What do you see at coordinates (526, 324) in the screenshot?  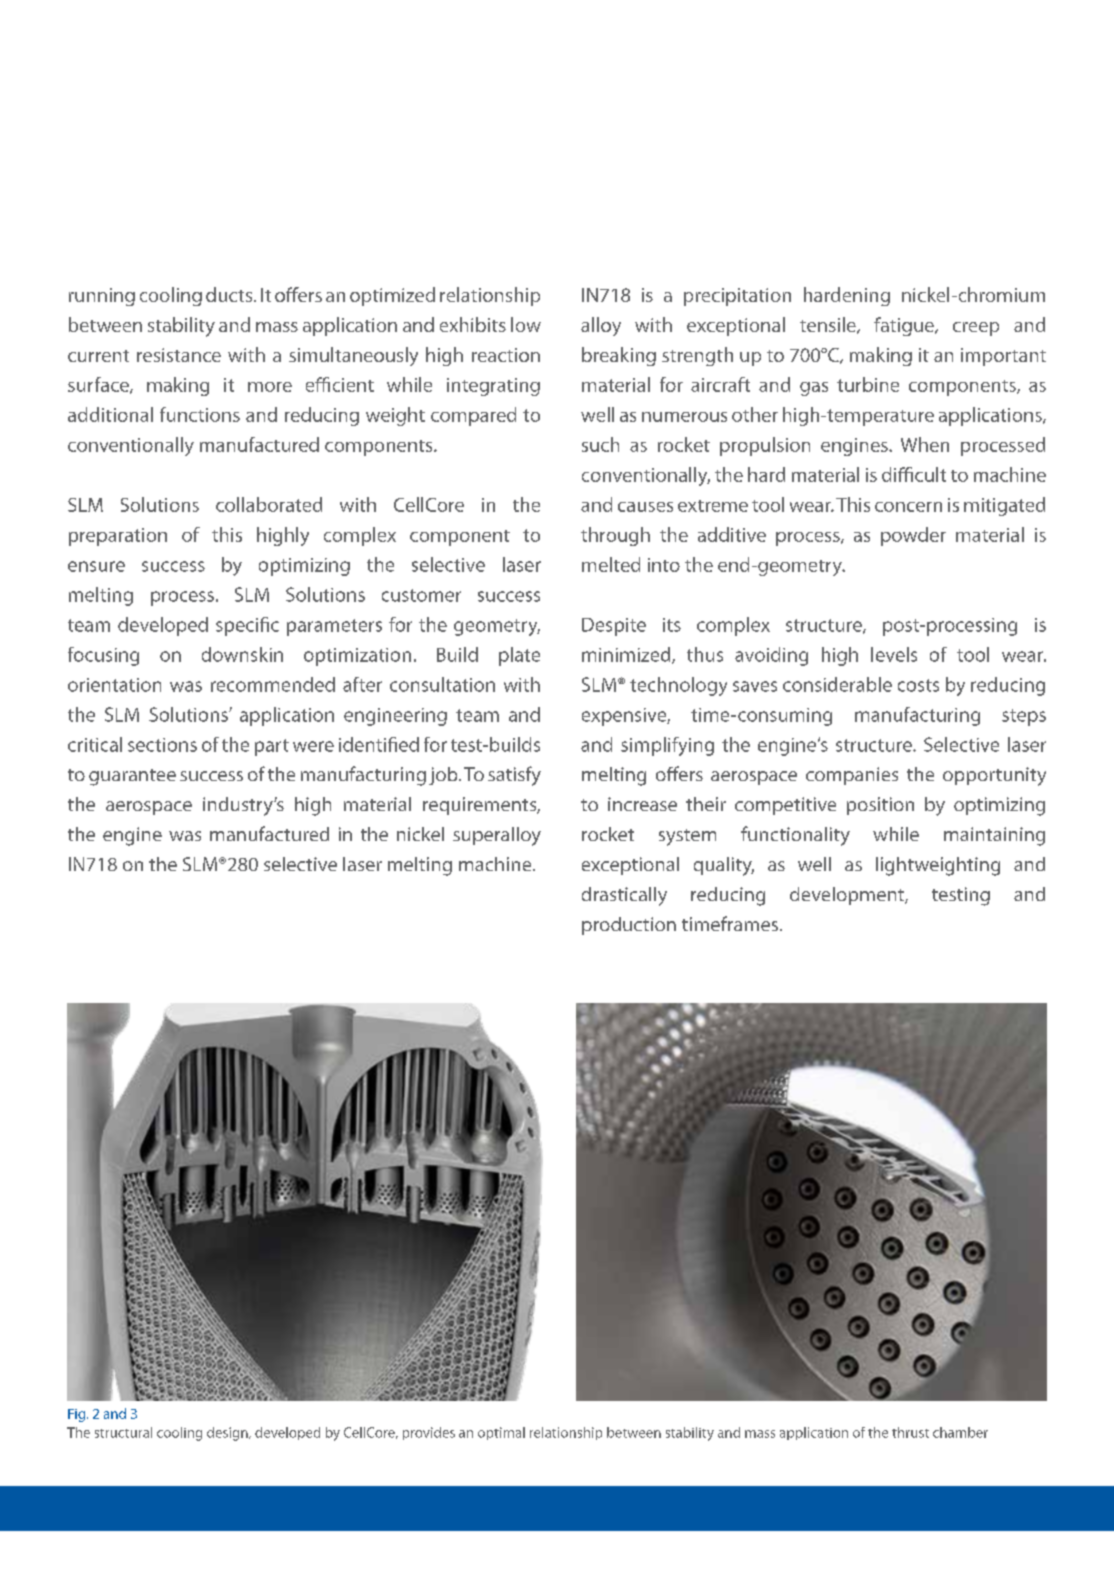 I see `low` at bounding box center [526, 324].
